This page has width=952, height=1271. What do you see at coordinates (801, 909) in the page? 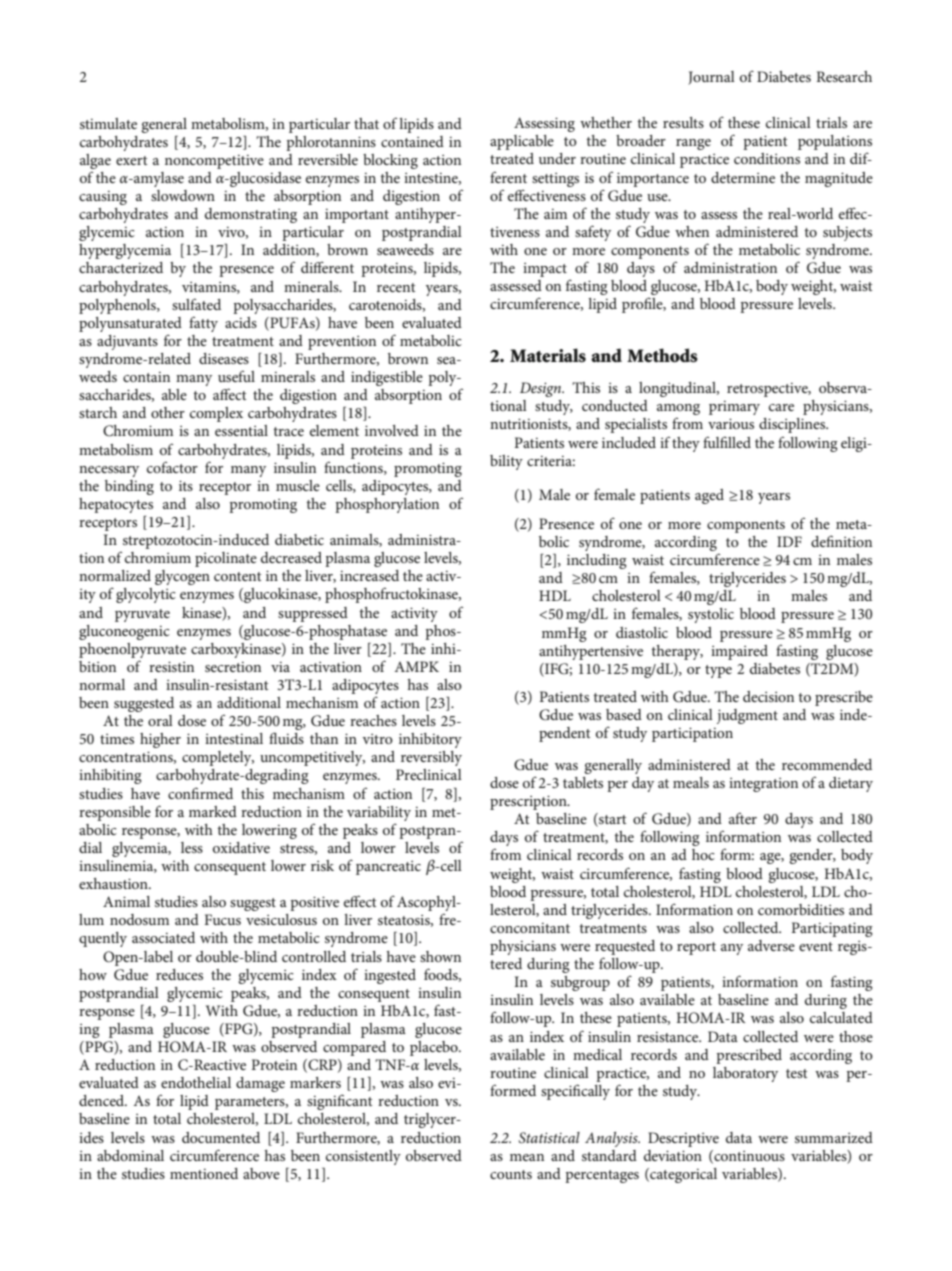
I see `comorbidities` at bounding box center [801, 909].
